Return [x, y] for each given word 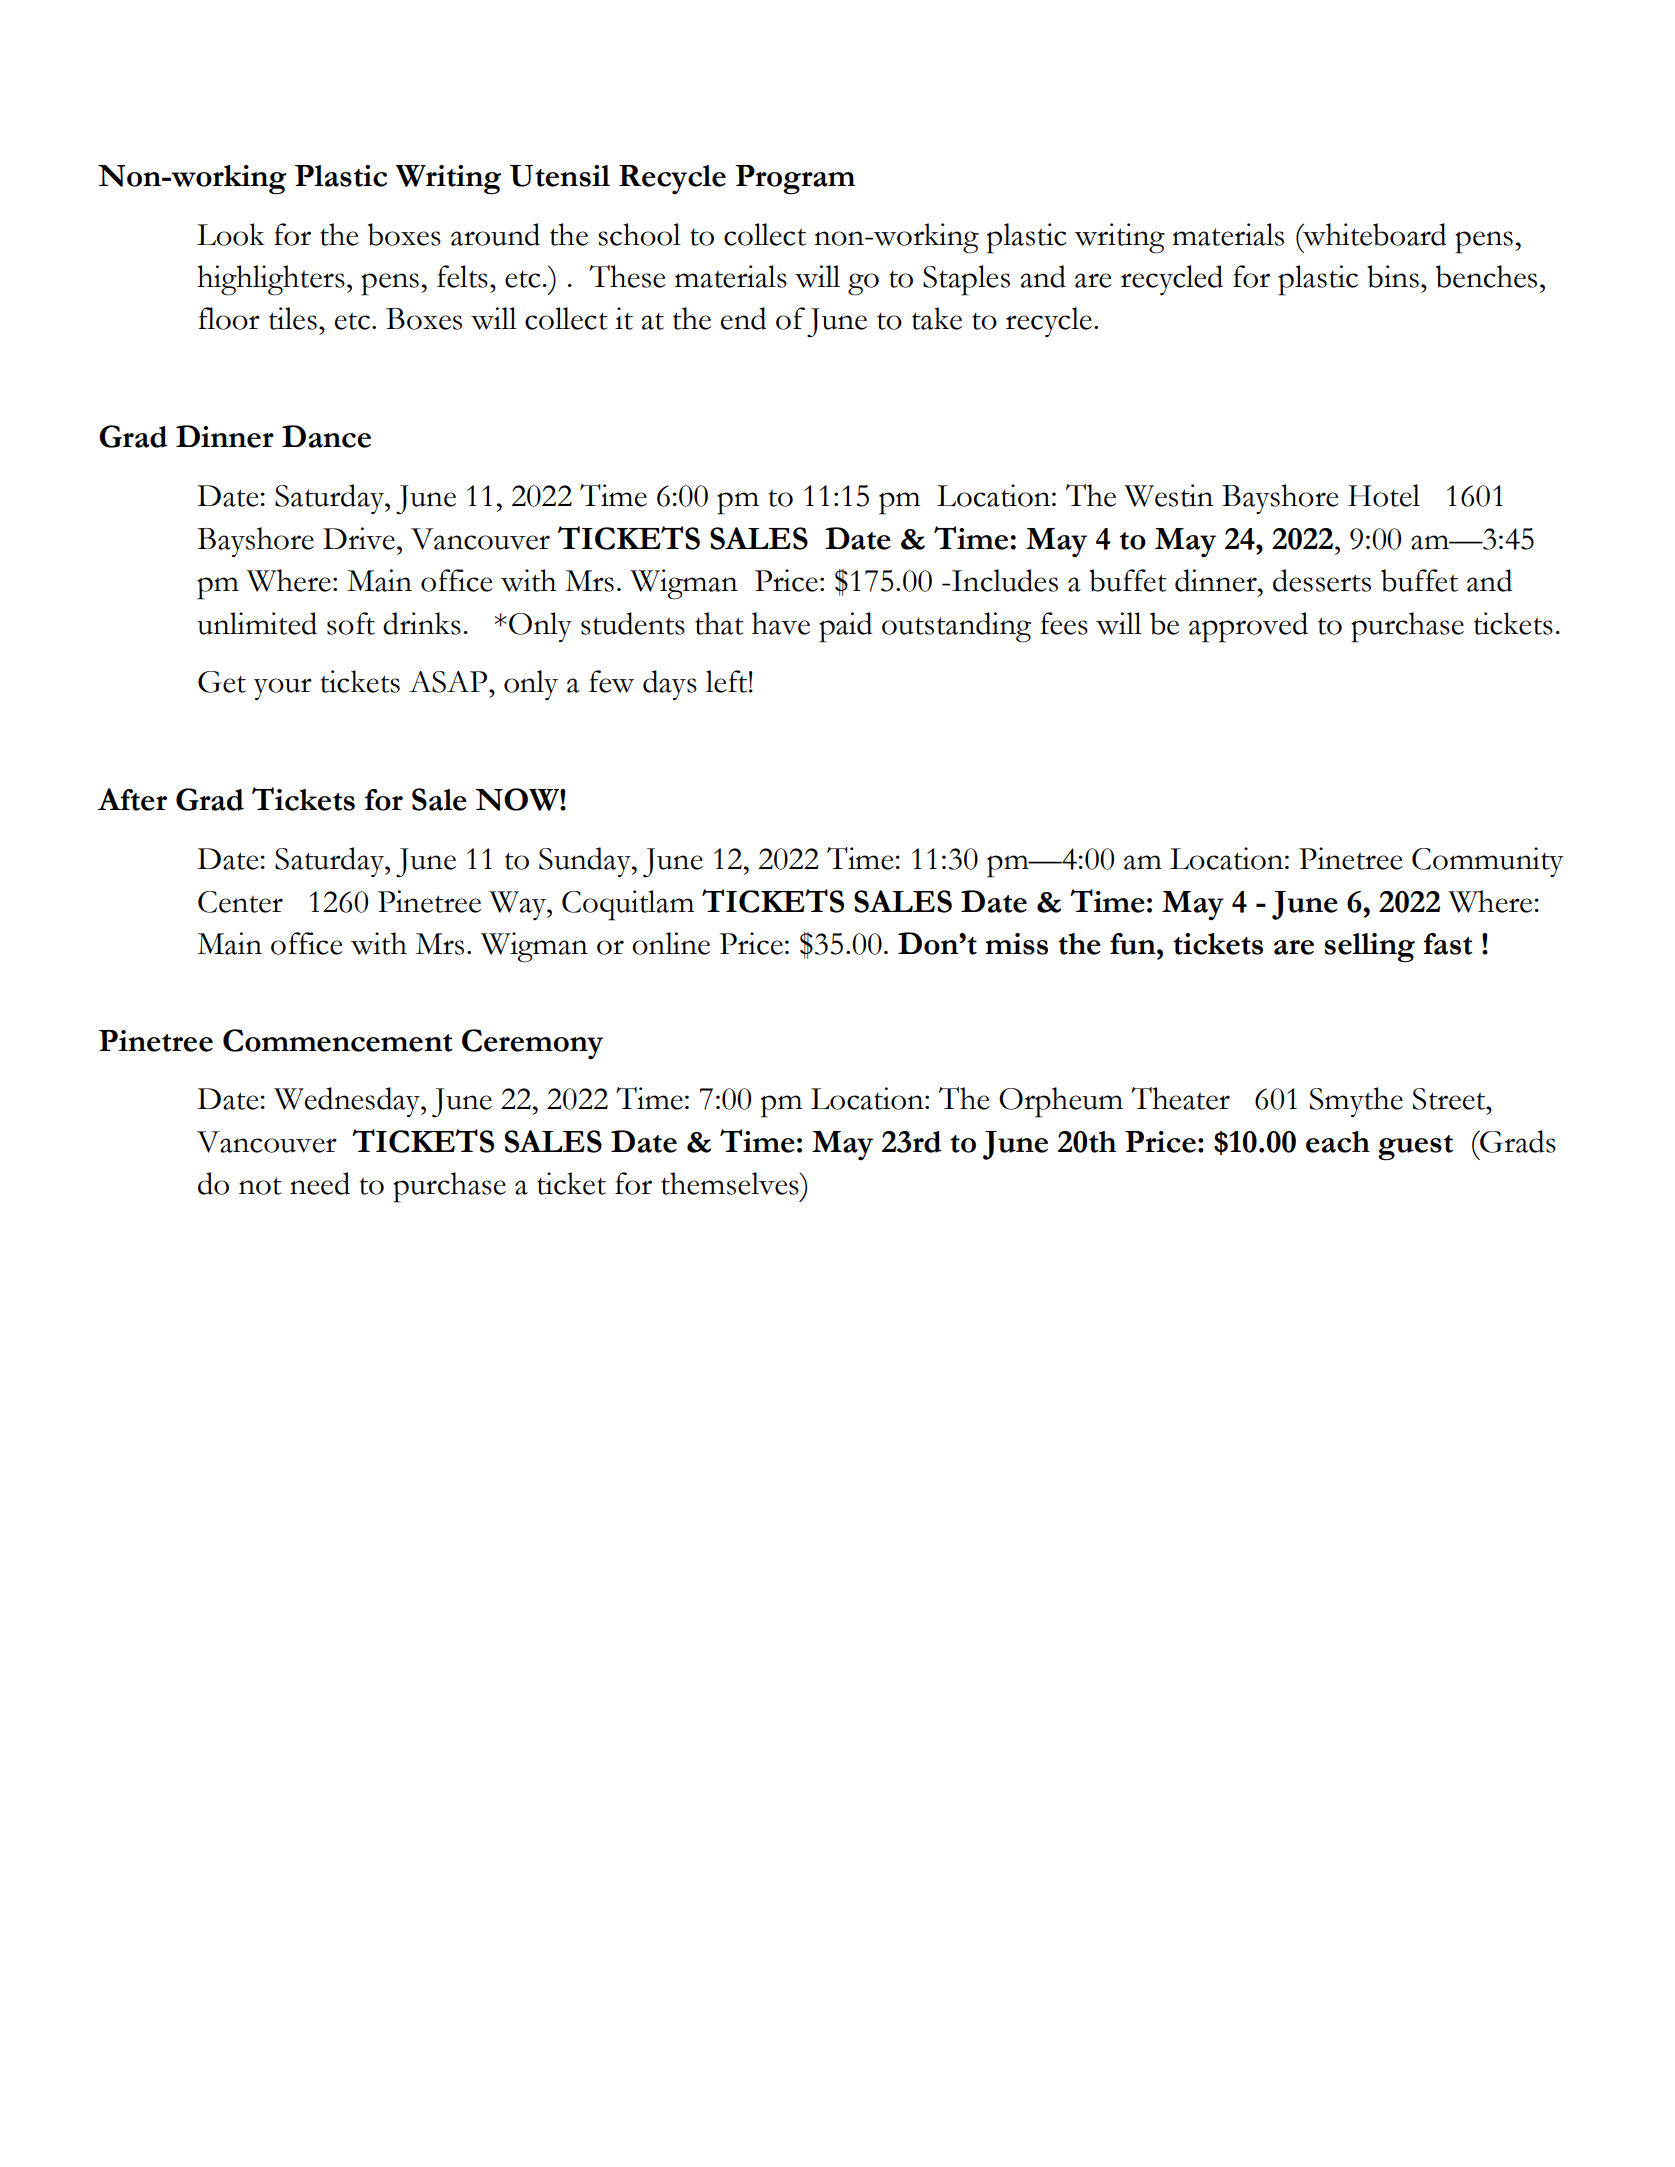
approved [1248, 627]
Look [231, 234]
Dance [326, 436]
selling [1369, 948]
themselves [731, 1183]
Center [240, 902]
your [283, 689]
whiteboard [1374, 234]
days [670, 685]
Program [795, 180]
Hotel [1384, 495]
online [671, 943]
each [1338, 1142]
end [744, 318]
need [320, 1183]
